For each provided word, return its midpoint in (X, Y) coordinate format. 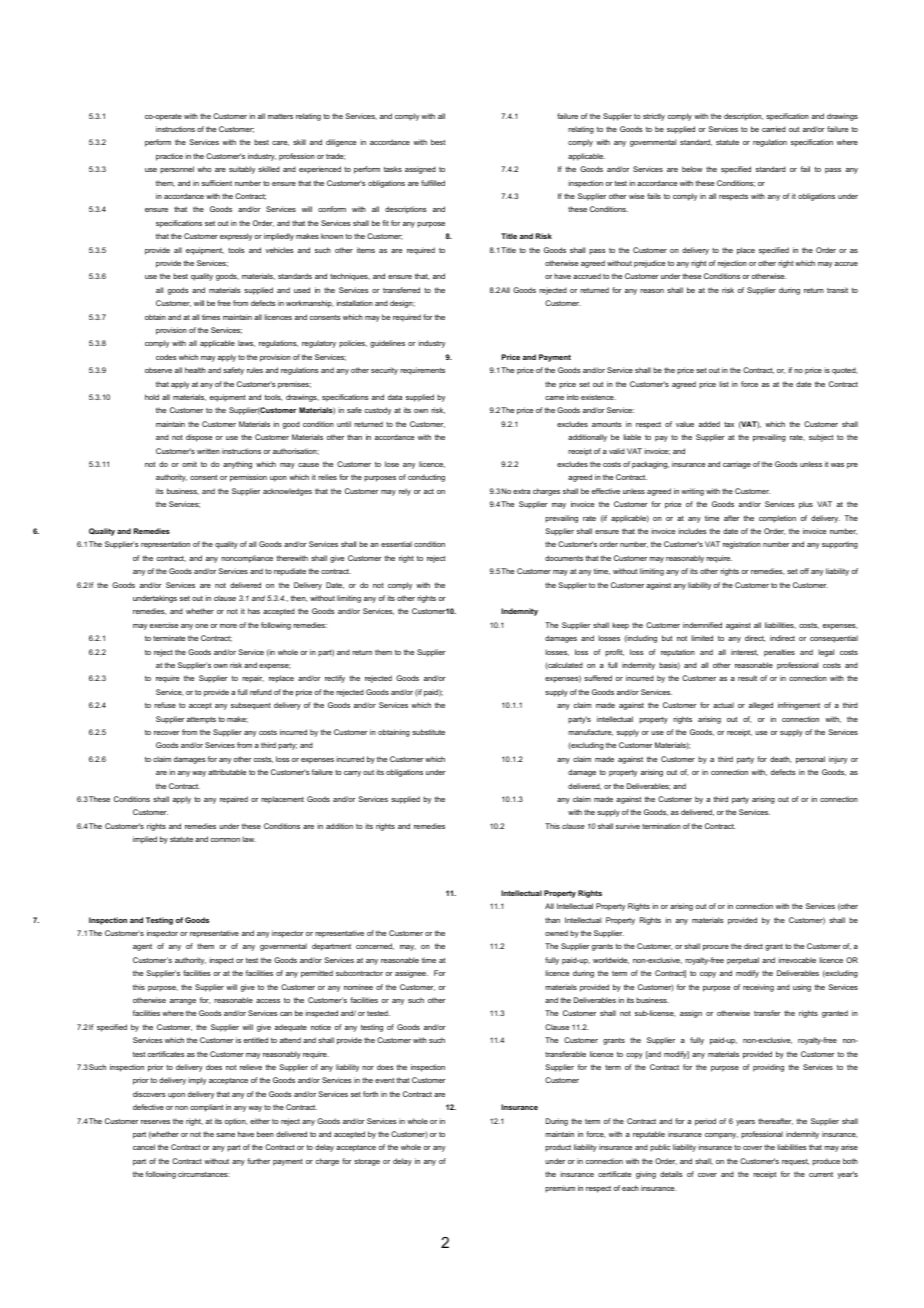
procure (716, 948)
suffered (598, 678)
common (225, 840)
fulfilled (433, 183)
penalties (779, 653)
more (228, 626)
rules (255, 370)
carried (774, 129)
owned (556, 933)
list (724, 384)
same (225, 1135)
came (554, 398)
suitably (242, 170)
